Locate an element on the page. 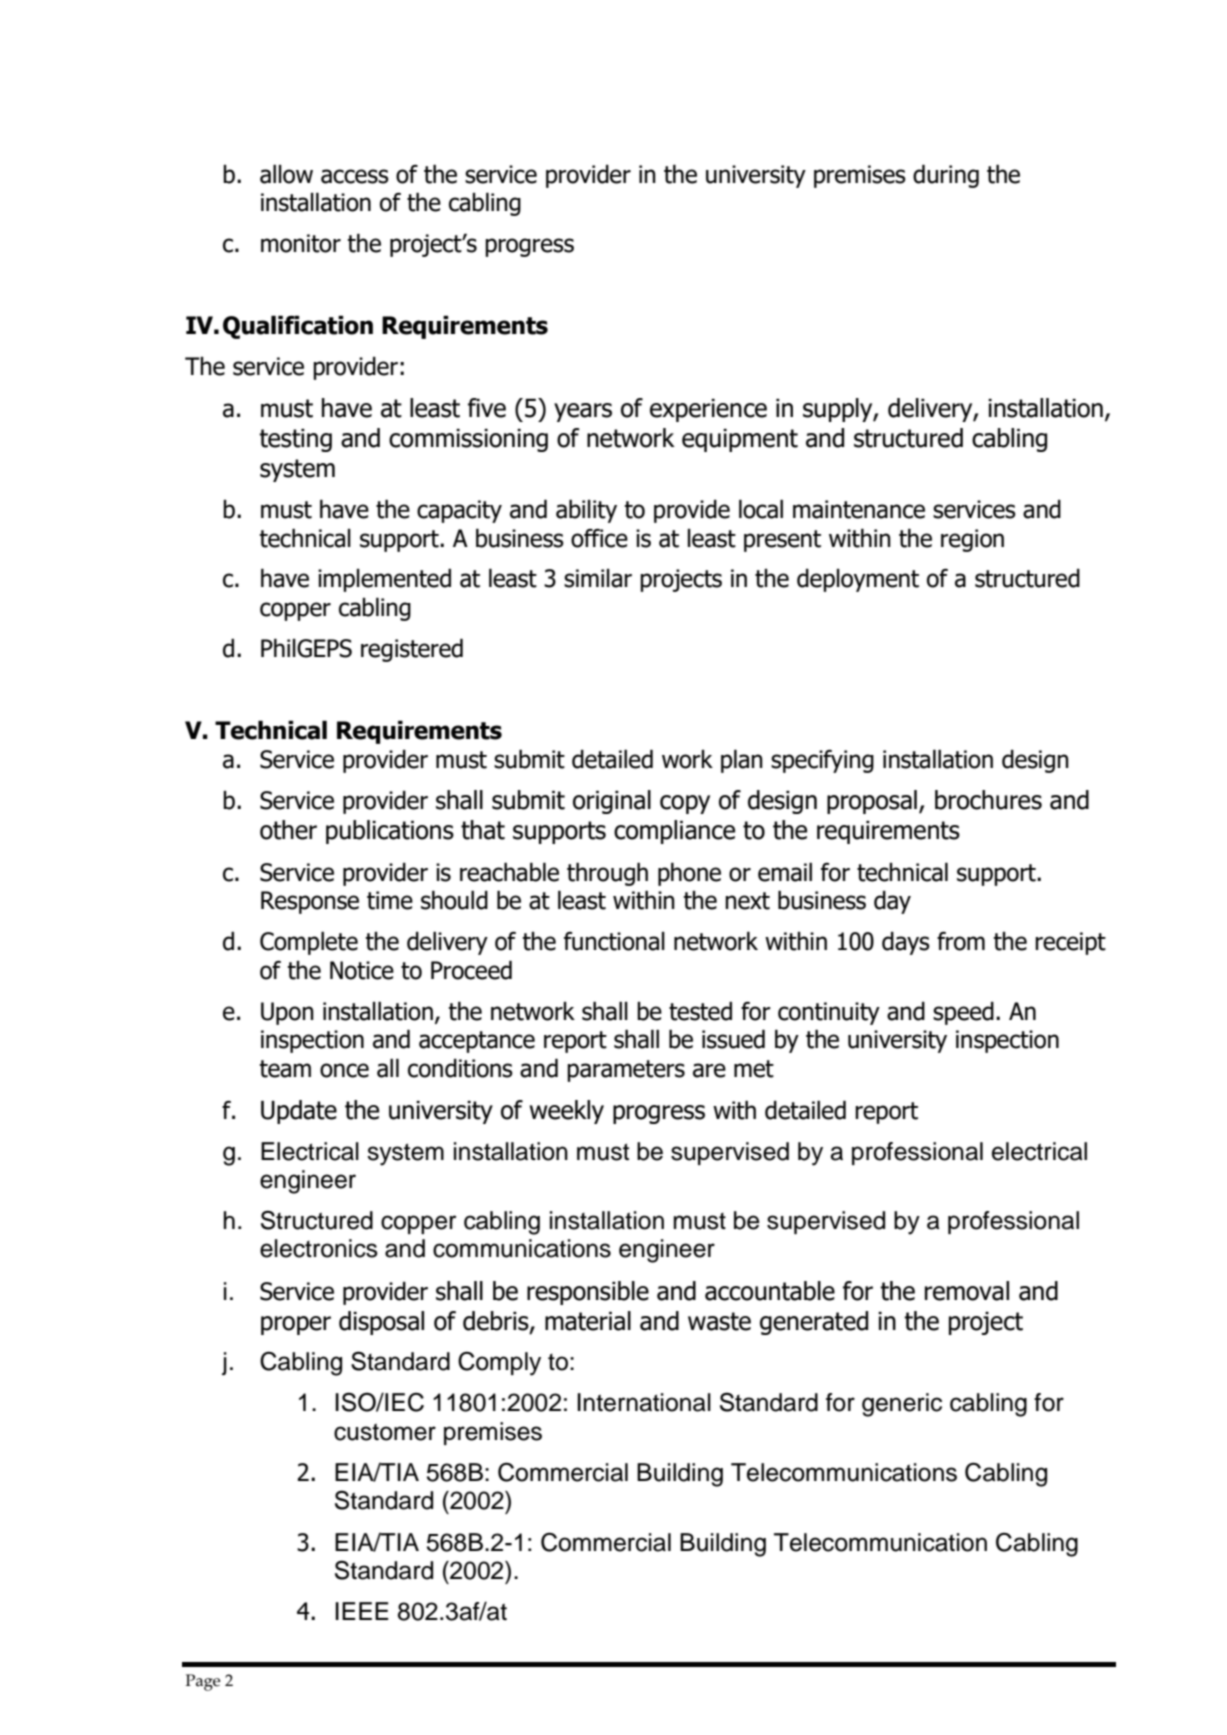 This page has height=1735, width=1227. electronics is located at coordinates (319, 1248).
